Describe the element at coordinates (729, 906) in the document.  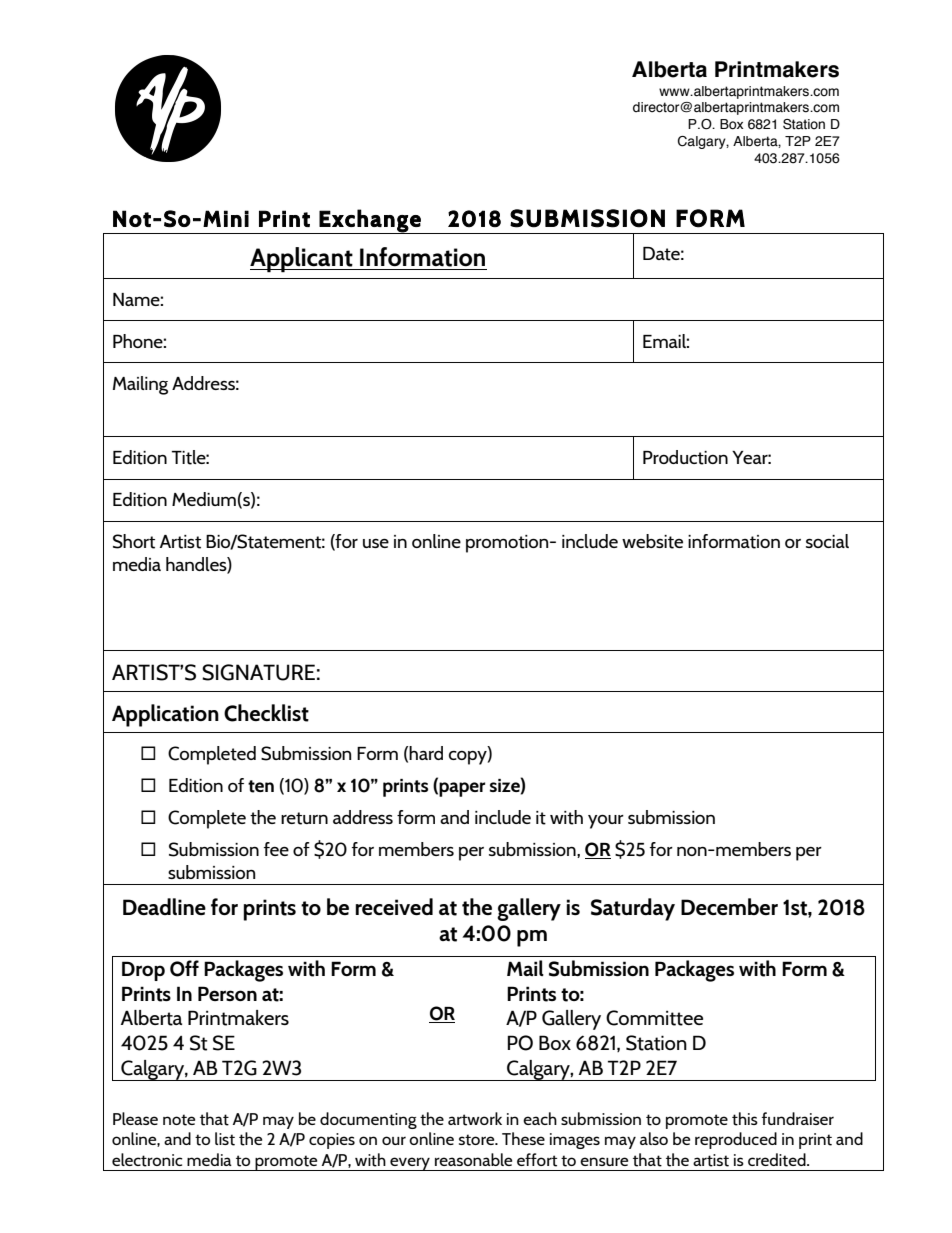
I see `December` at that location.
